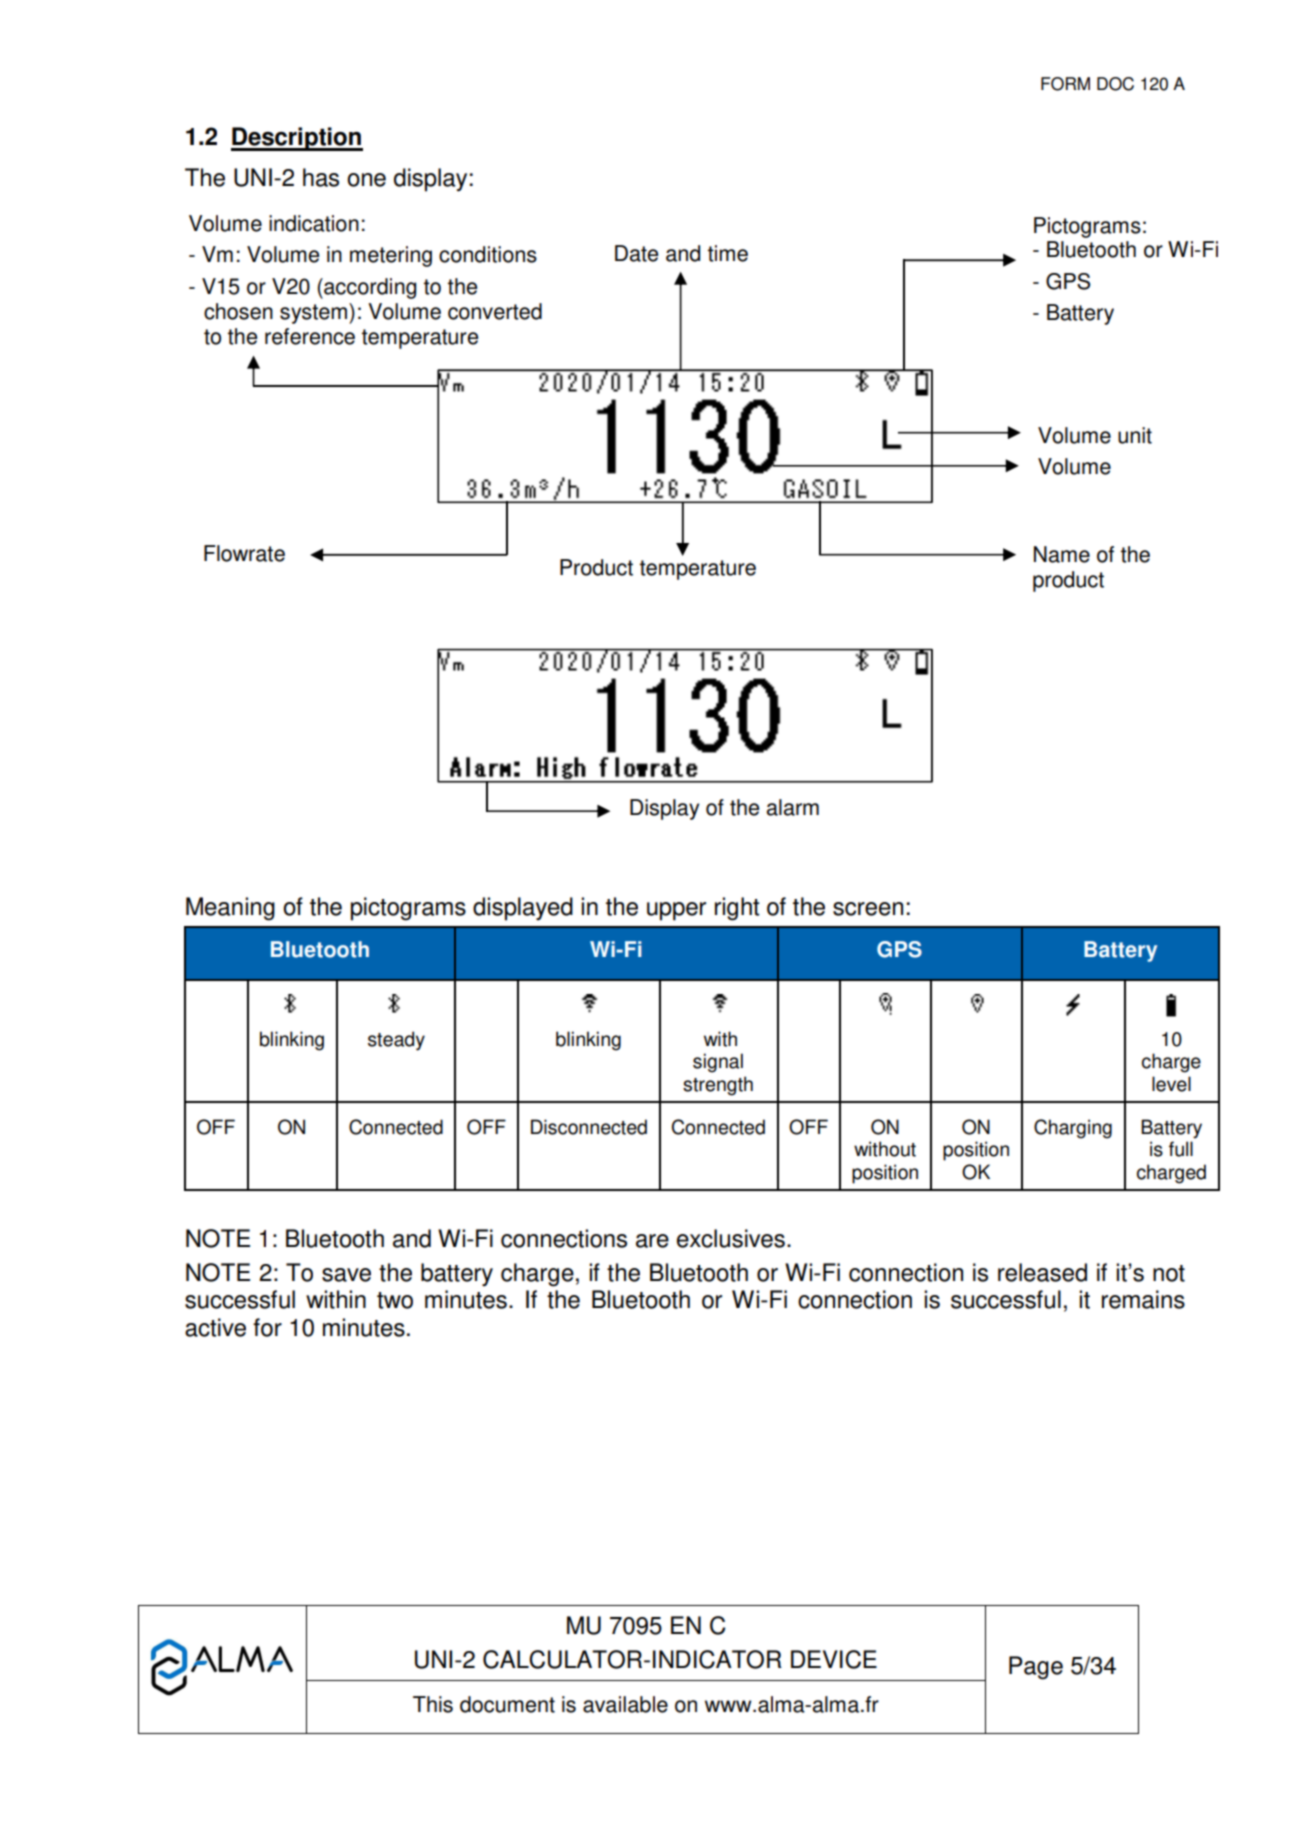  I want to click on This, so click(433, 1704).
